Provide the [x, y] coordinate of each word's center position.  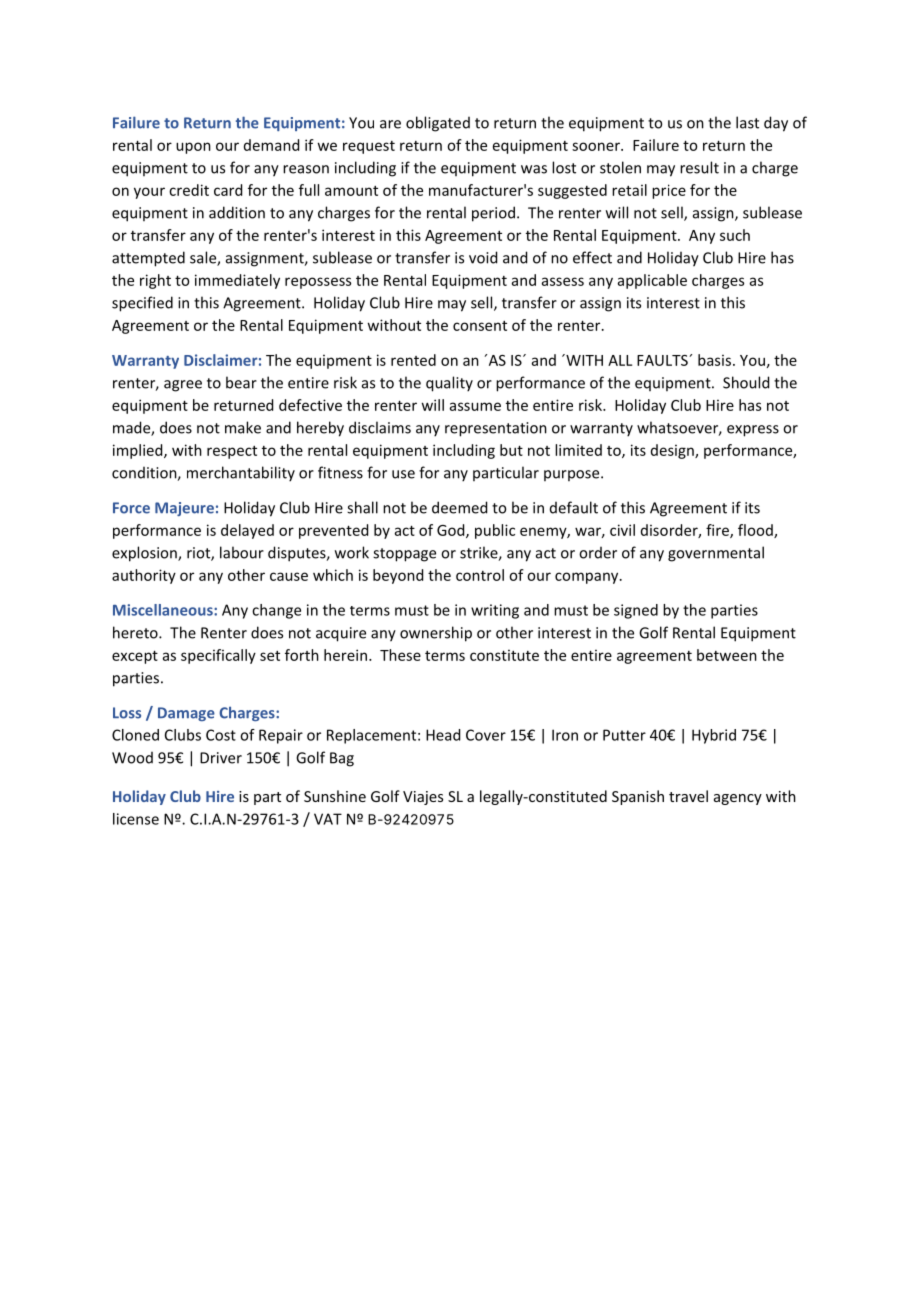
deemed [459, 507]
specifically [218, 656]
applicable [652, 281]
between [727, 655]
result [699, 167]
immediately [237, 281]
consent [480, 326]
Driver [221, 758]
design [673, 451]
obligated [438, 124]
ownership [436, 634]
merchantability [241, 474]
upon [193, 148]
